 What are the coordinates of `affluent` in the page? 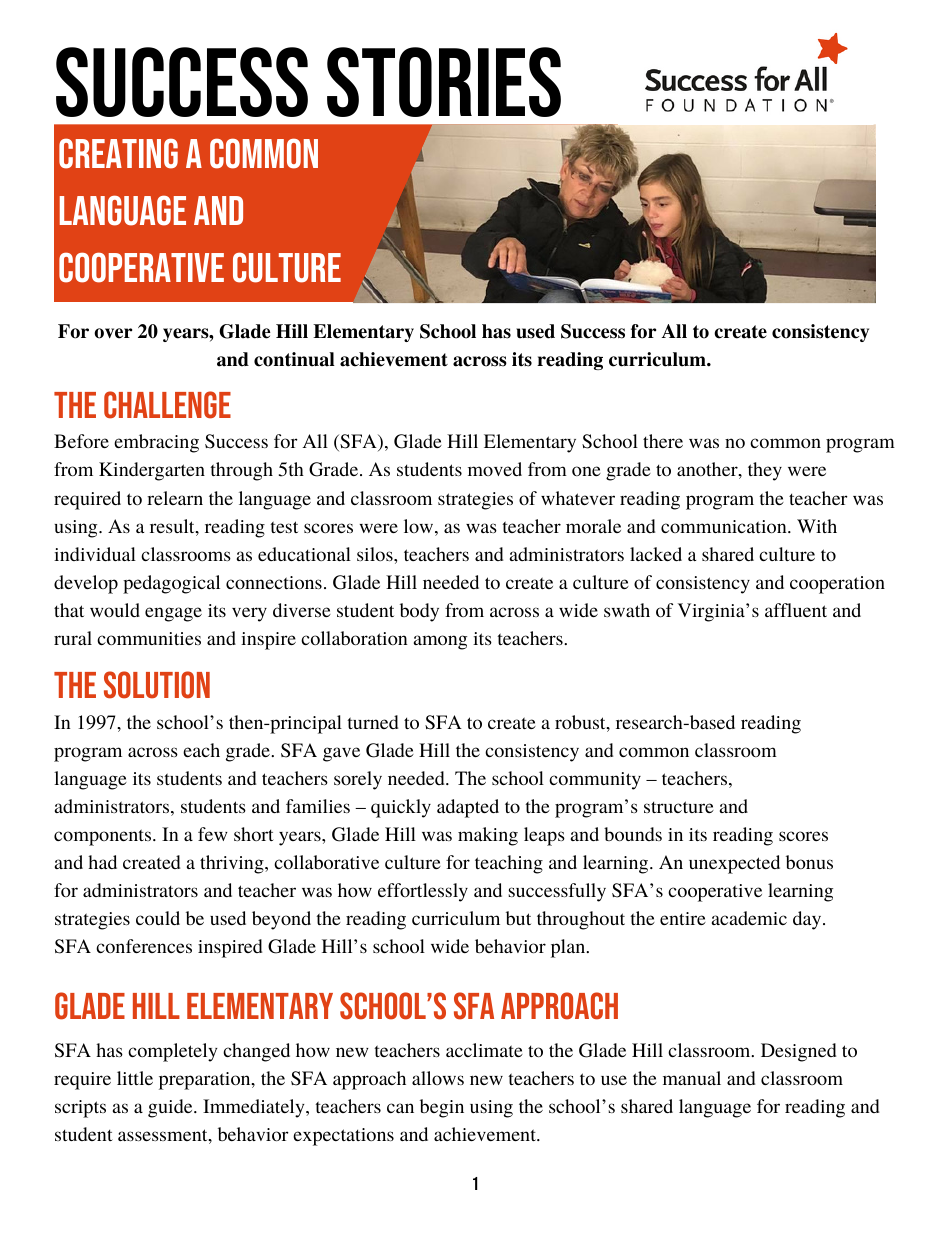 It's located at (796, 610).
